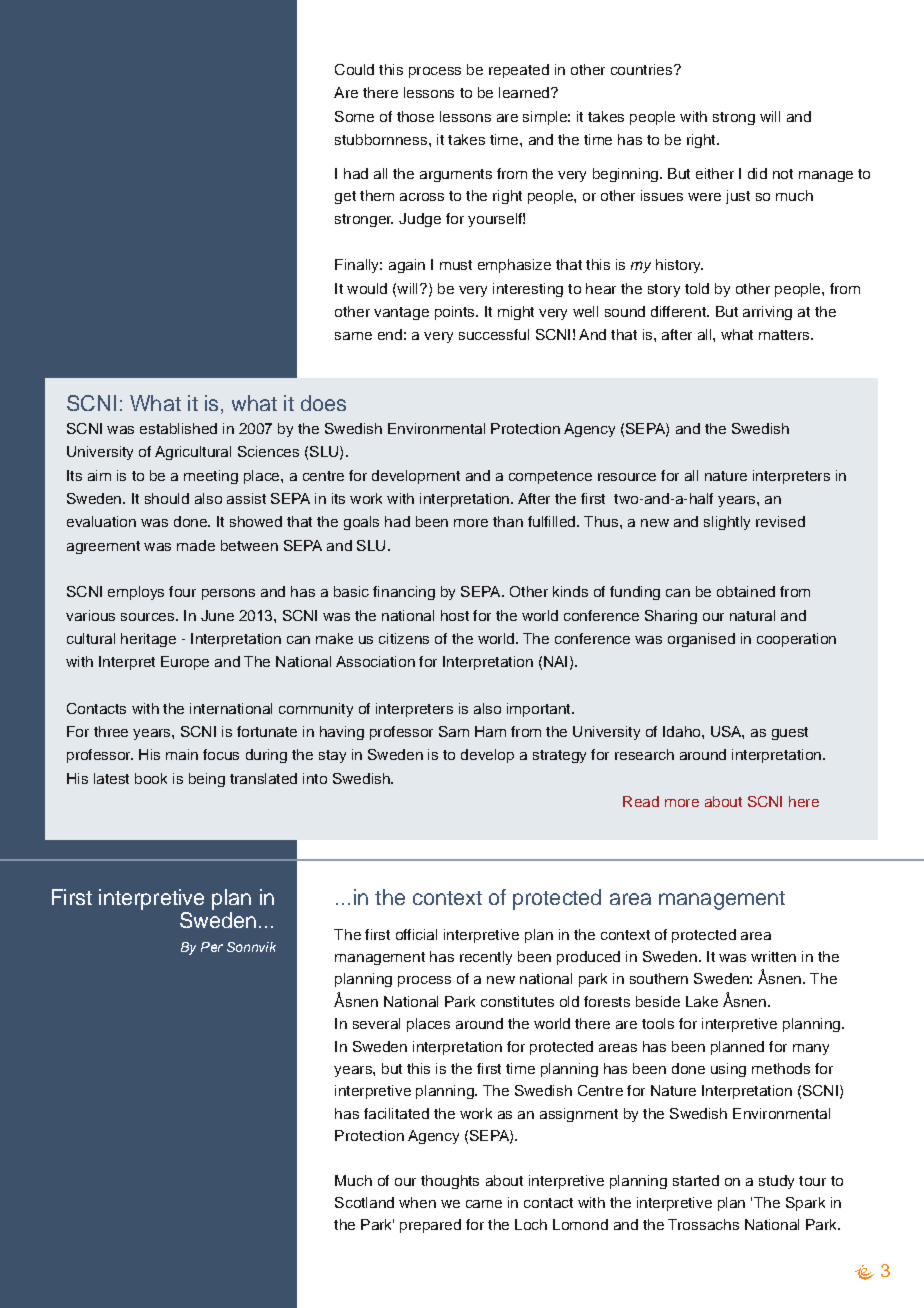  What do you see at coordinates (715, 173) in the screenshot?
I see `either` at bounding box center [715, 173].
